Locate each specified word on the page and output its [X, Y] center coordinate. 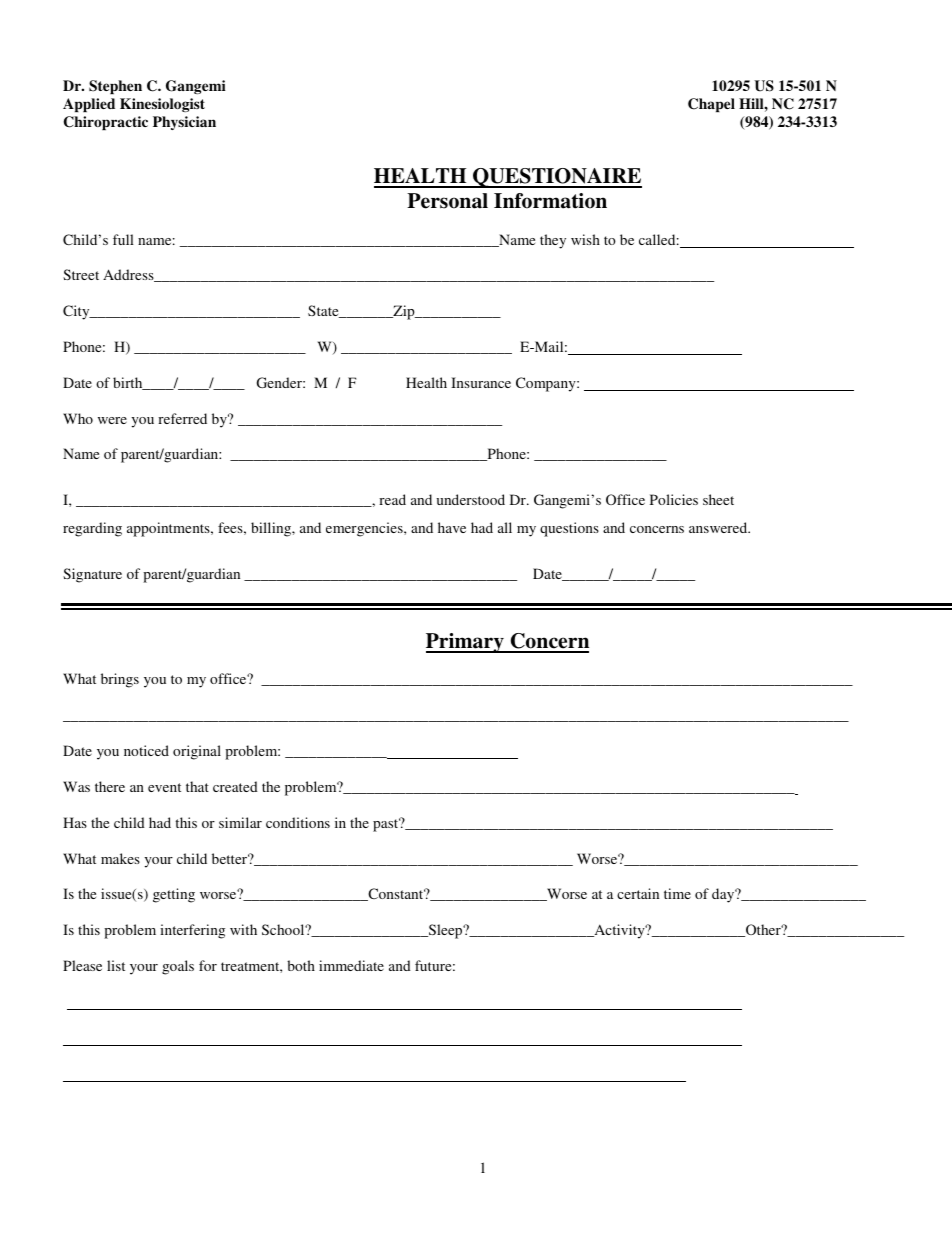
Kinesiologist [162, 105]
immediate [351, 965]
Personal [447, 201]
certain [638, 893]
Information [550, 201]
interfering [192, 931]
